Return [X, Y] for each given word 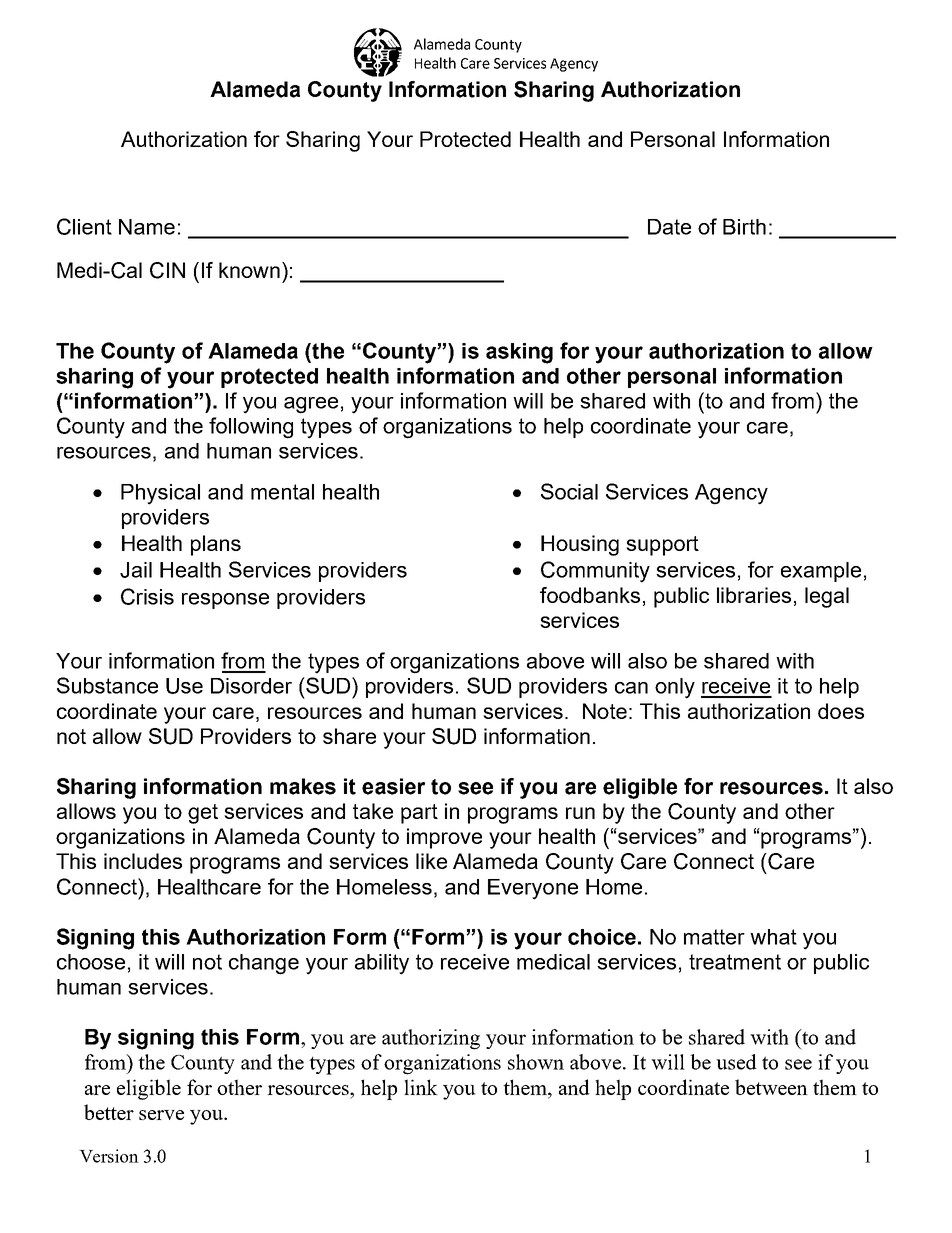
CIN [167, 270]
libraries [754, 595]
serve [161, 1115]
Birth [744, 227]
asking [519, 353]
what [773, 937]
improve [444, 838]
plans [216, 545]
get [203, 814]
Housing [580, 545]
